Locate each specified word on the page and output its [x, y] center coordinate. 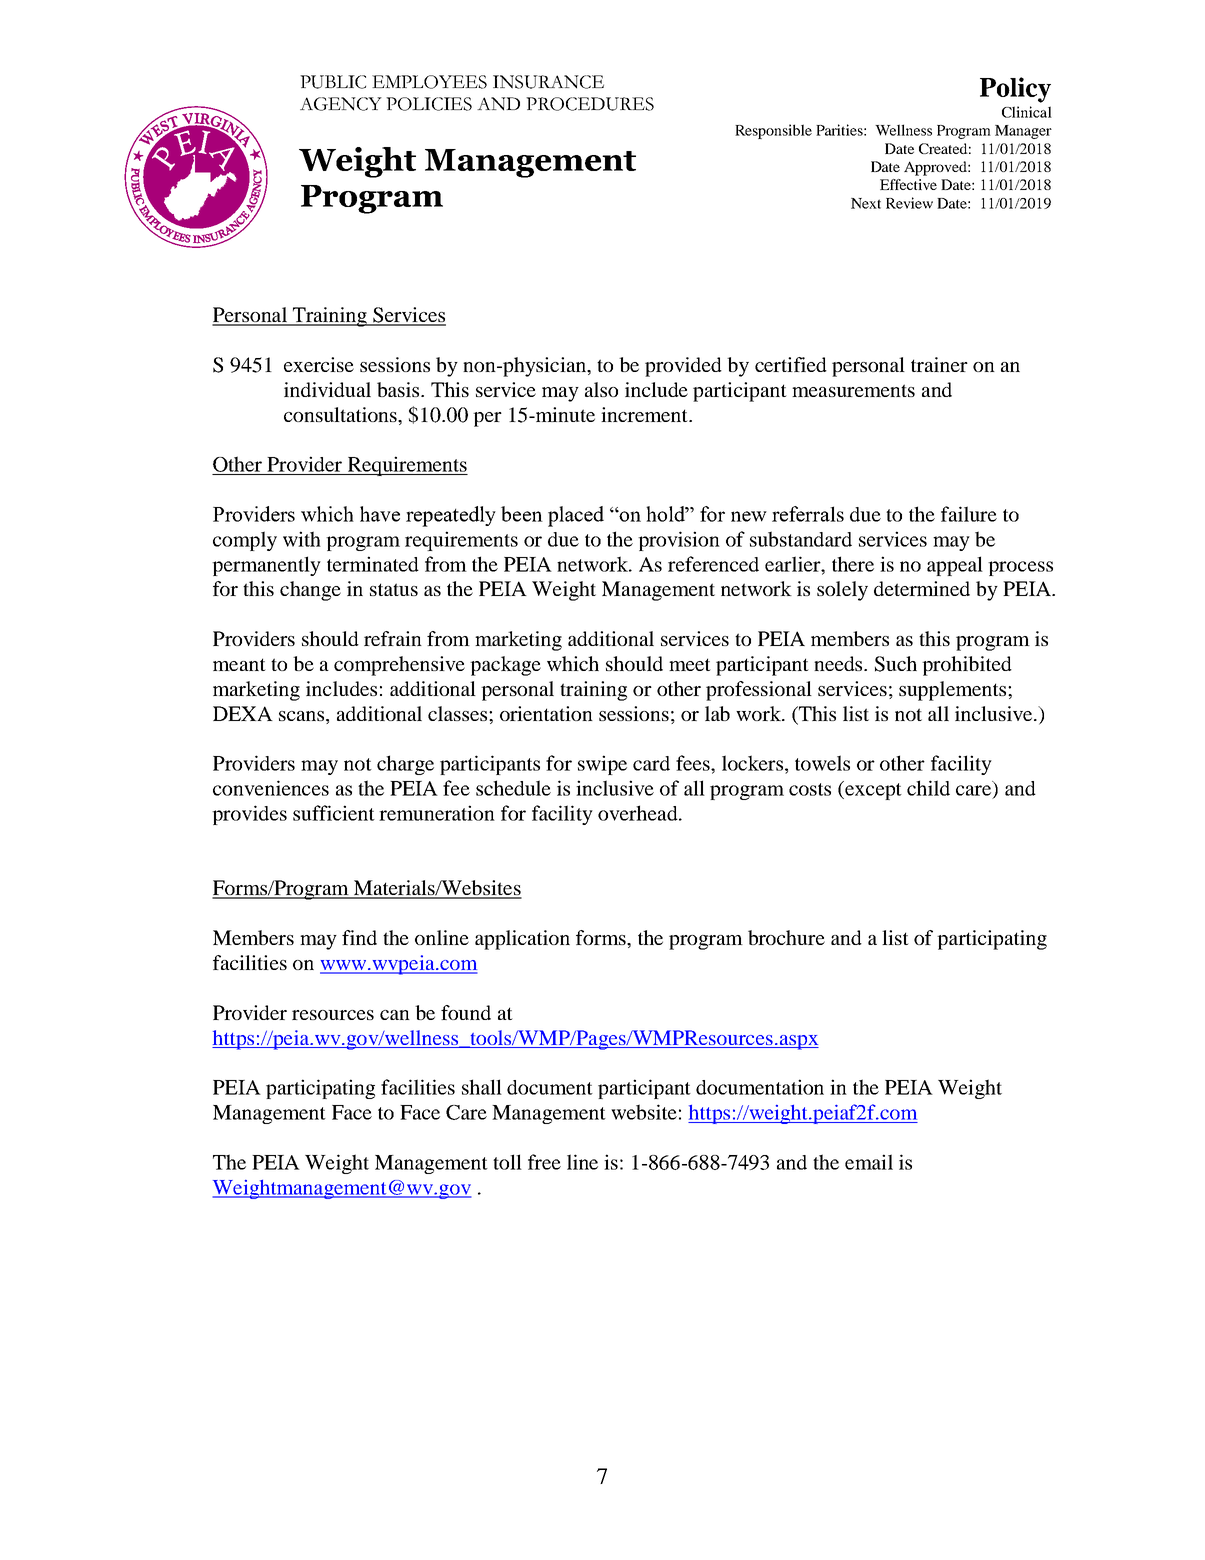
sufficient [334, 813]
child [928, 788]
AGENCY [341, 104]
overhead [639, 813]
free [544, 1162]
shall [482, 1087]
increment [645, 414]
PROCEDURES [590, 104]
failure [969, 514]
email [869, 1162]
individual [327, 389]
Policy [1015, 90]
